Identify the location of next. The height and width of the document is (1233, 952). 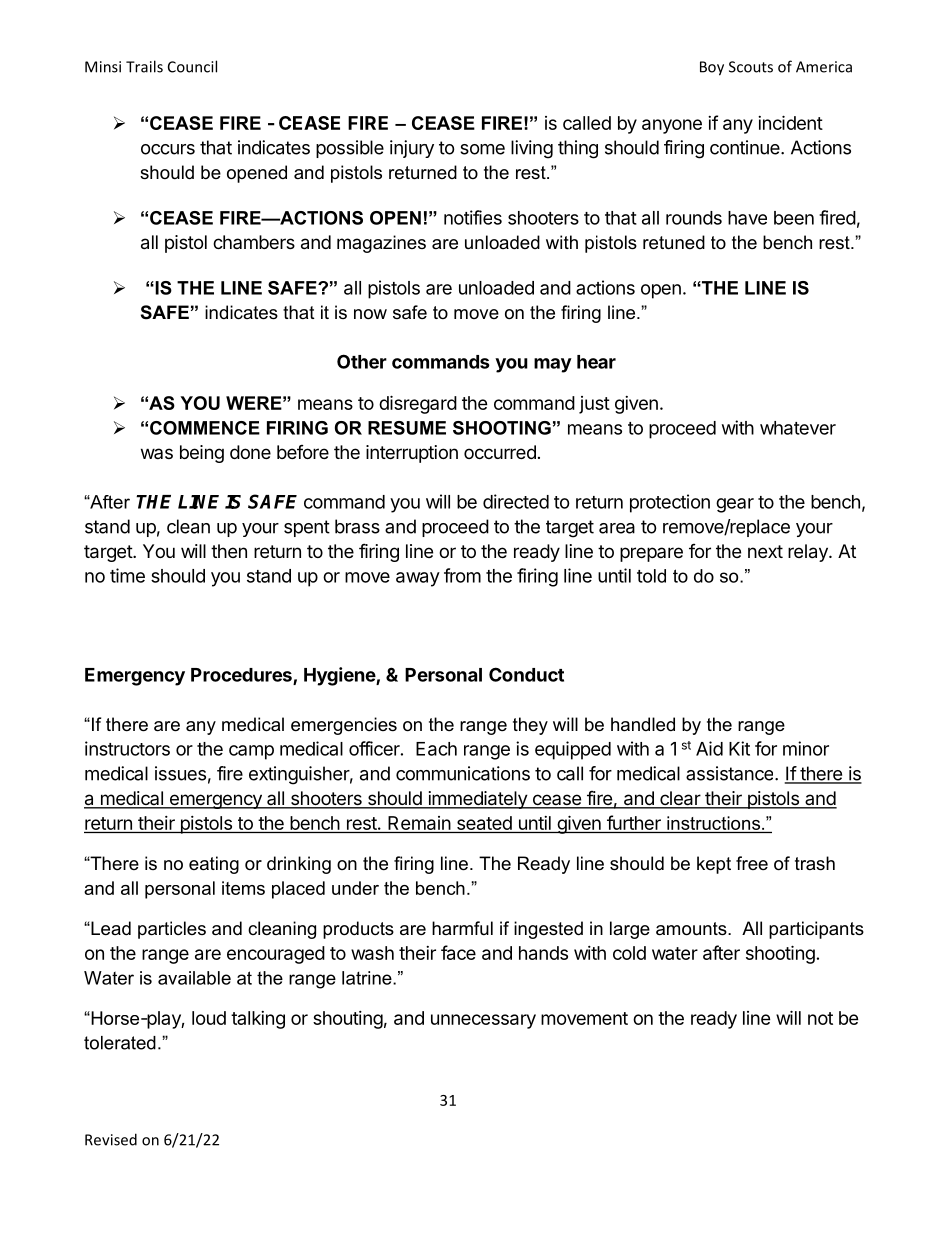
(765, 551).
